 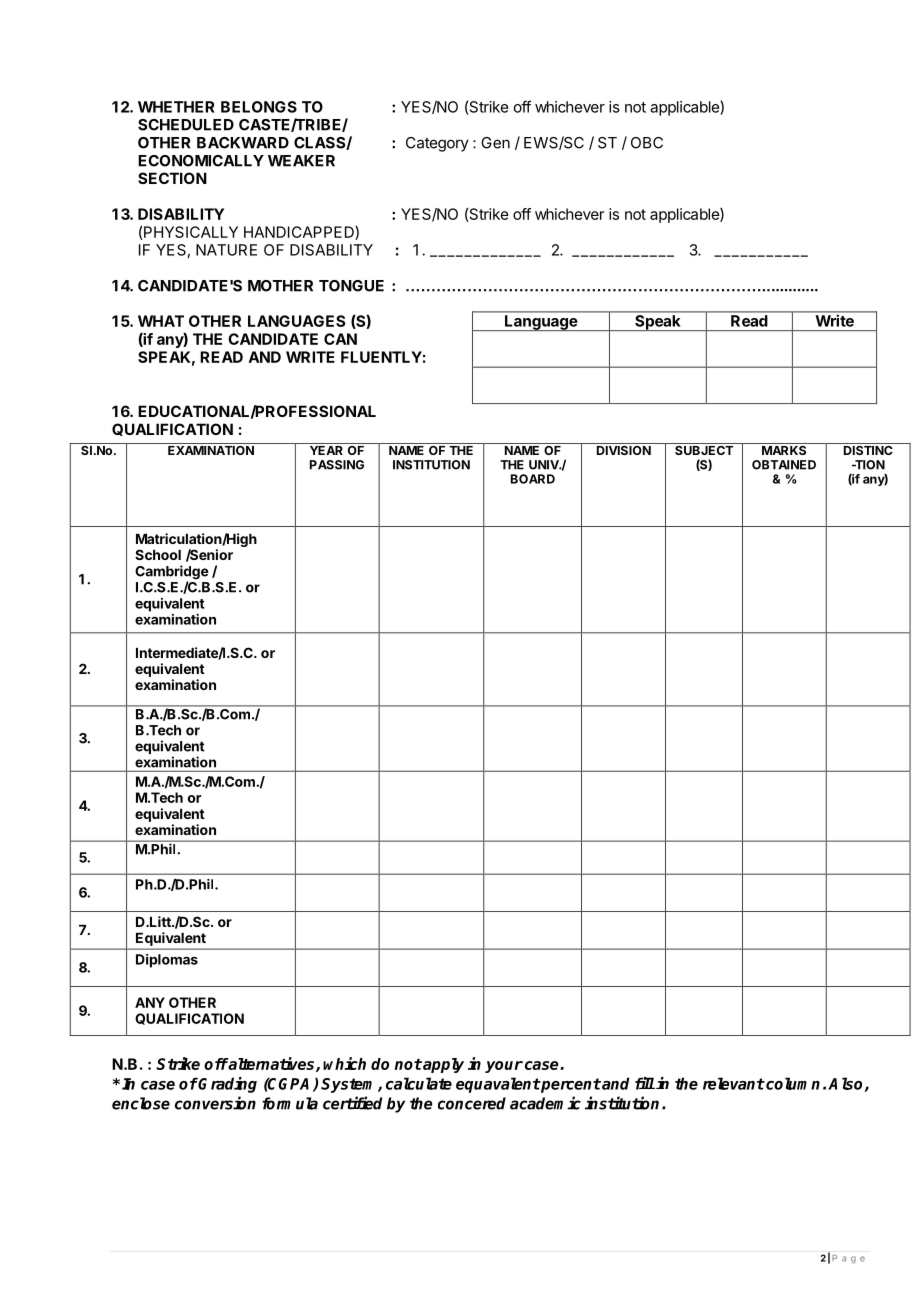 What do you see at coordinates (161, 321) in the image?
I see `WHAT` at bounding box center [161, 321].
